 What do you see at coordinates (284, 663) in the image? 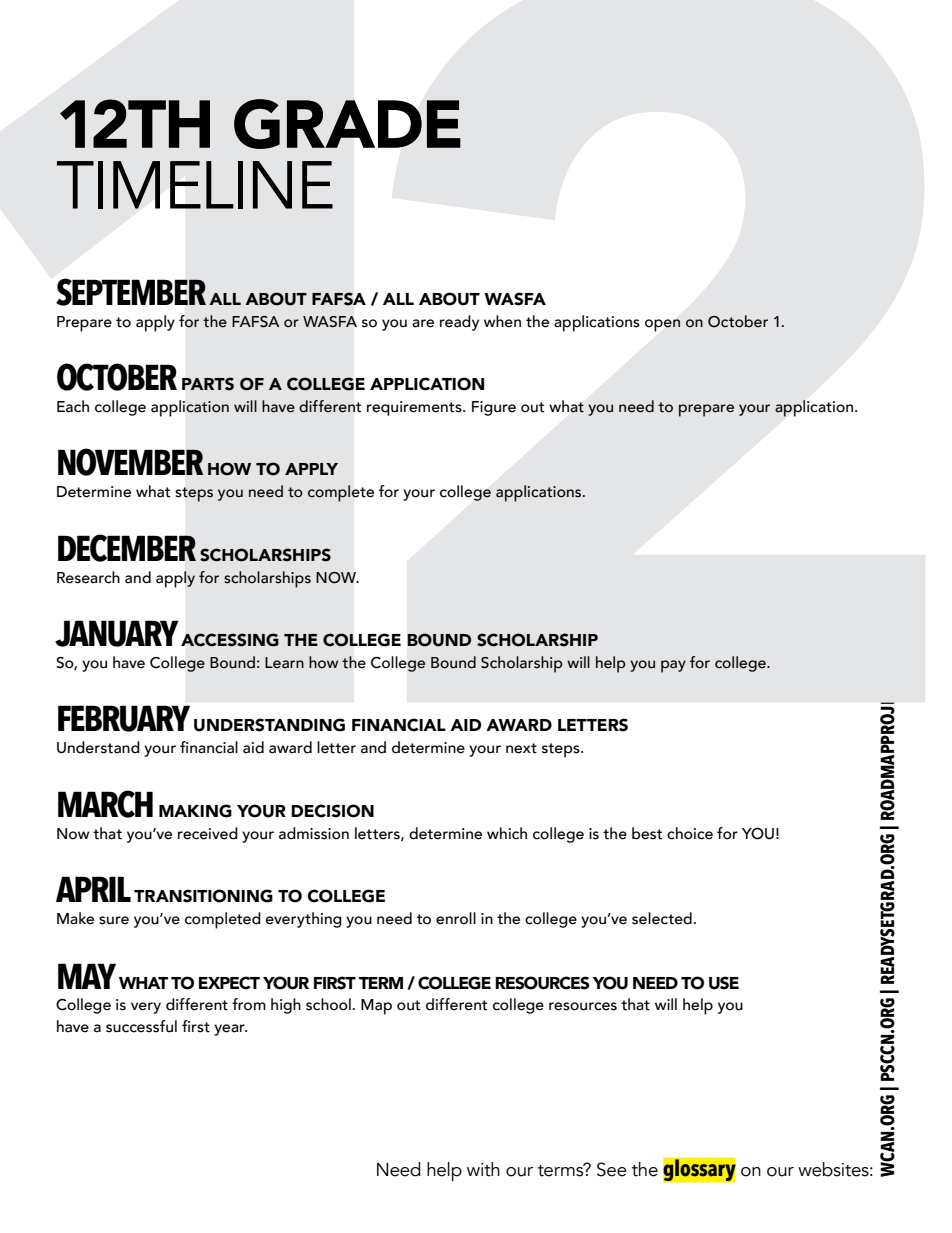
I see `Learn` at bounding box center [284, 663].
